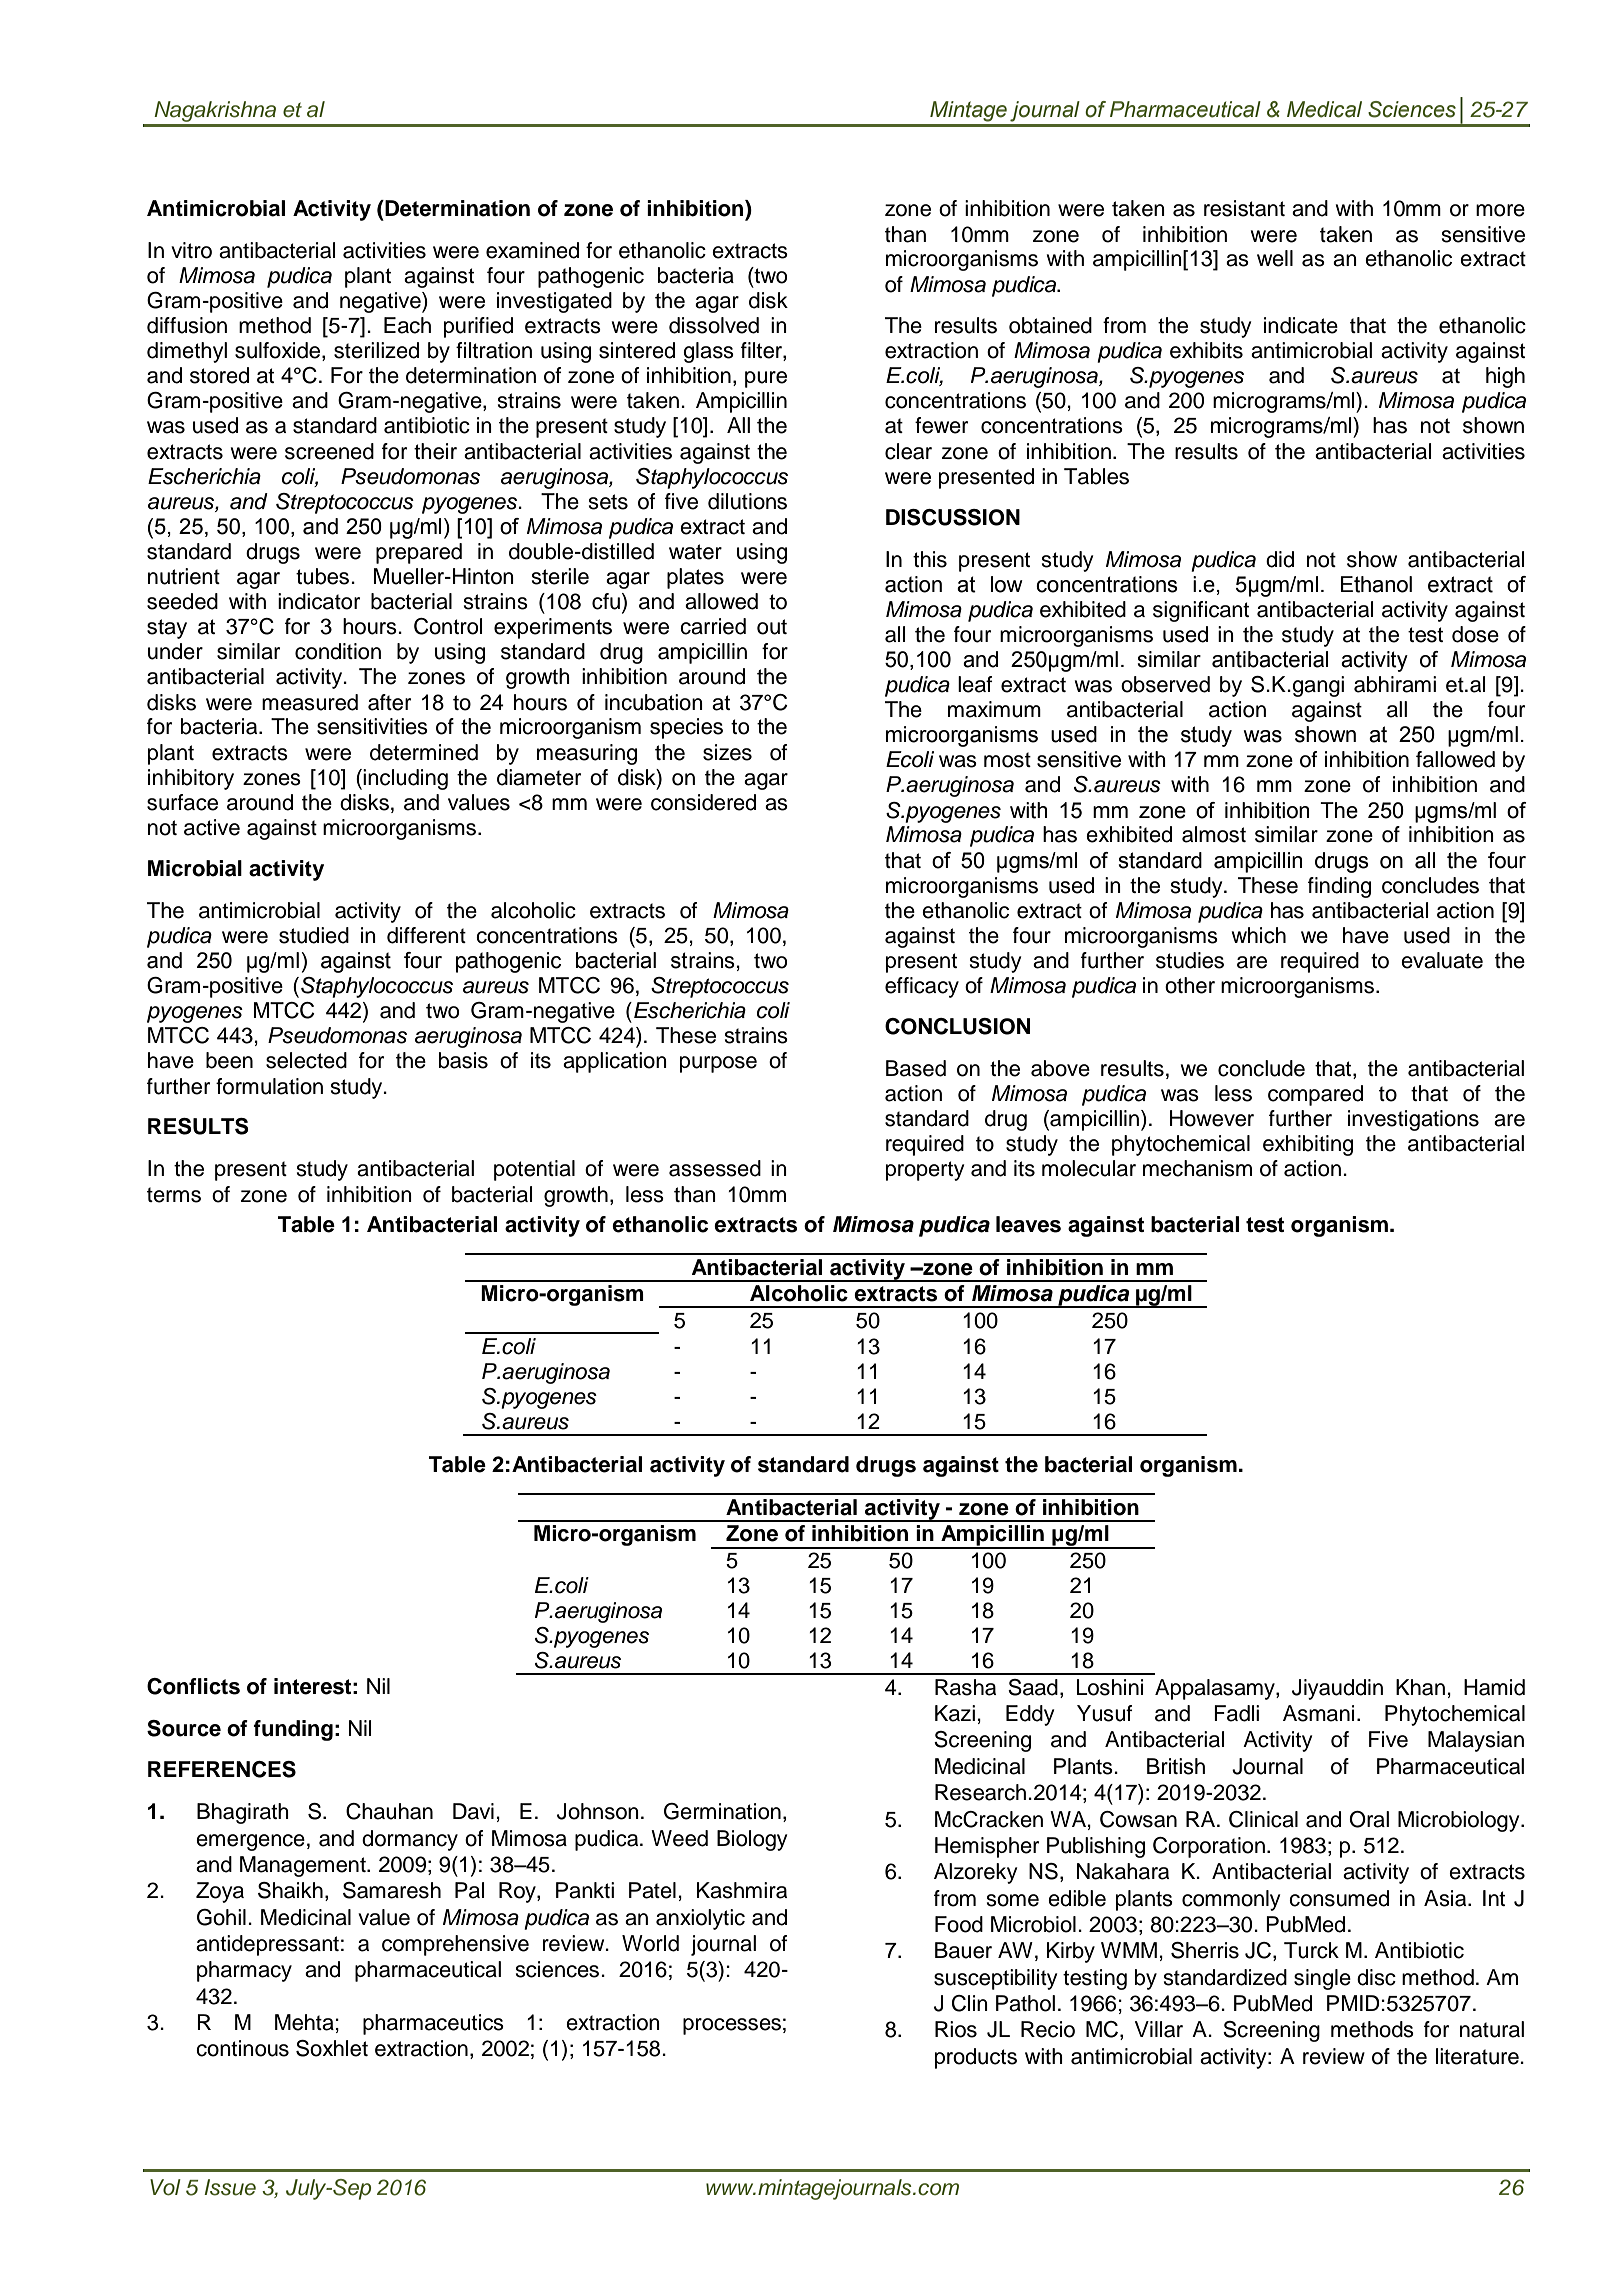  Describe the element at coordinates (230, 2187) in the document. I see `Issue` at that location.
